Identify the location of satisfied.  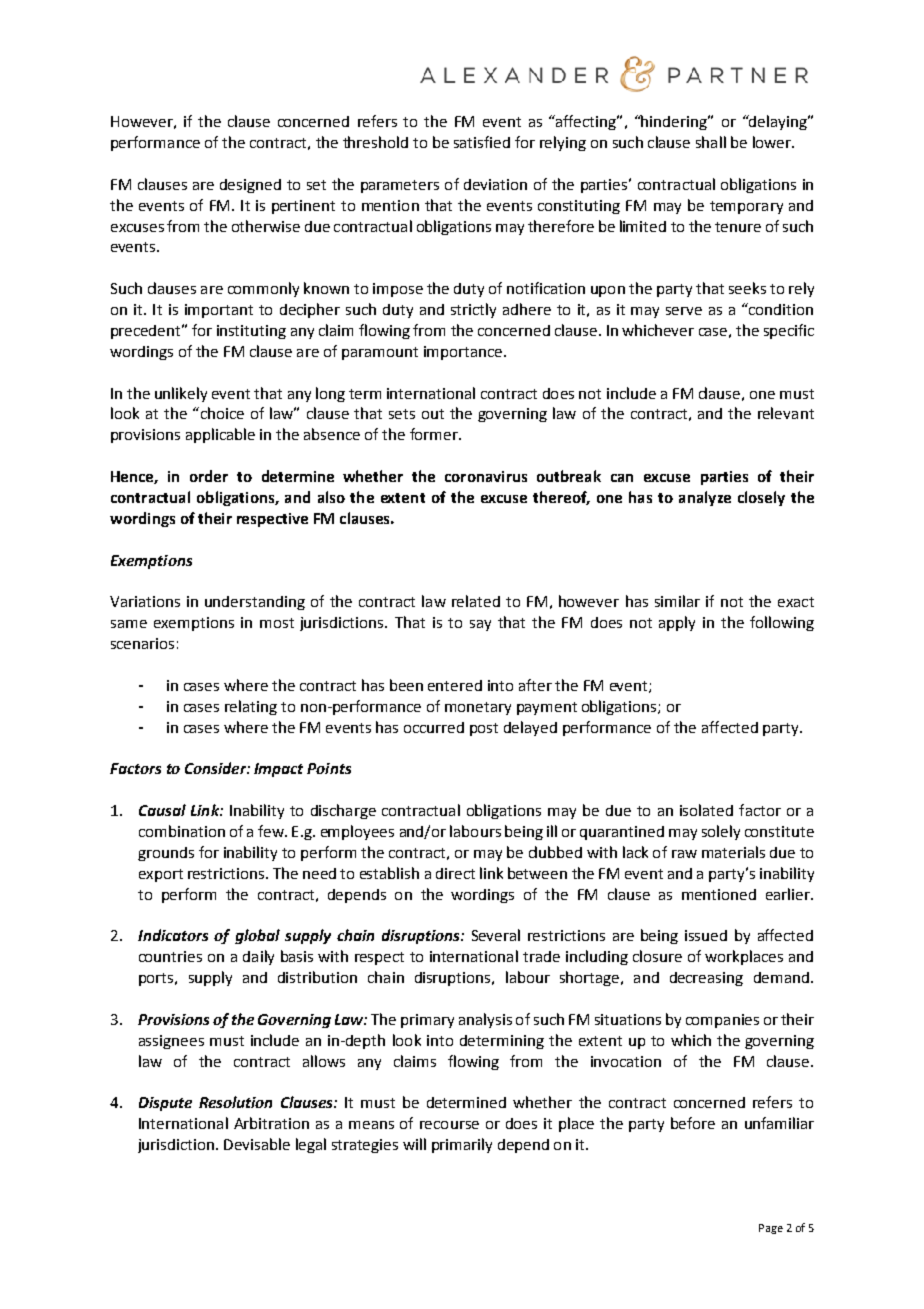
(482, 142).
